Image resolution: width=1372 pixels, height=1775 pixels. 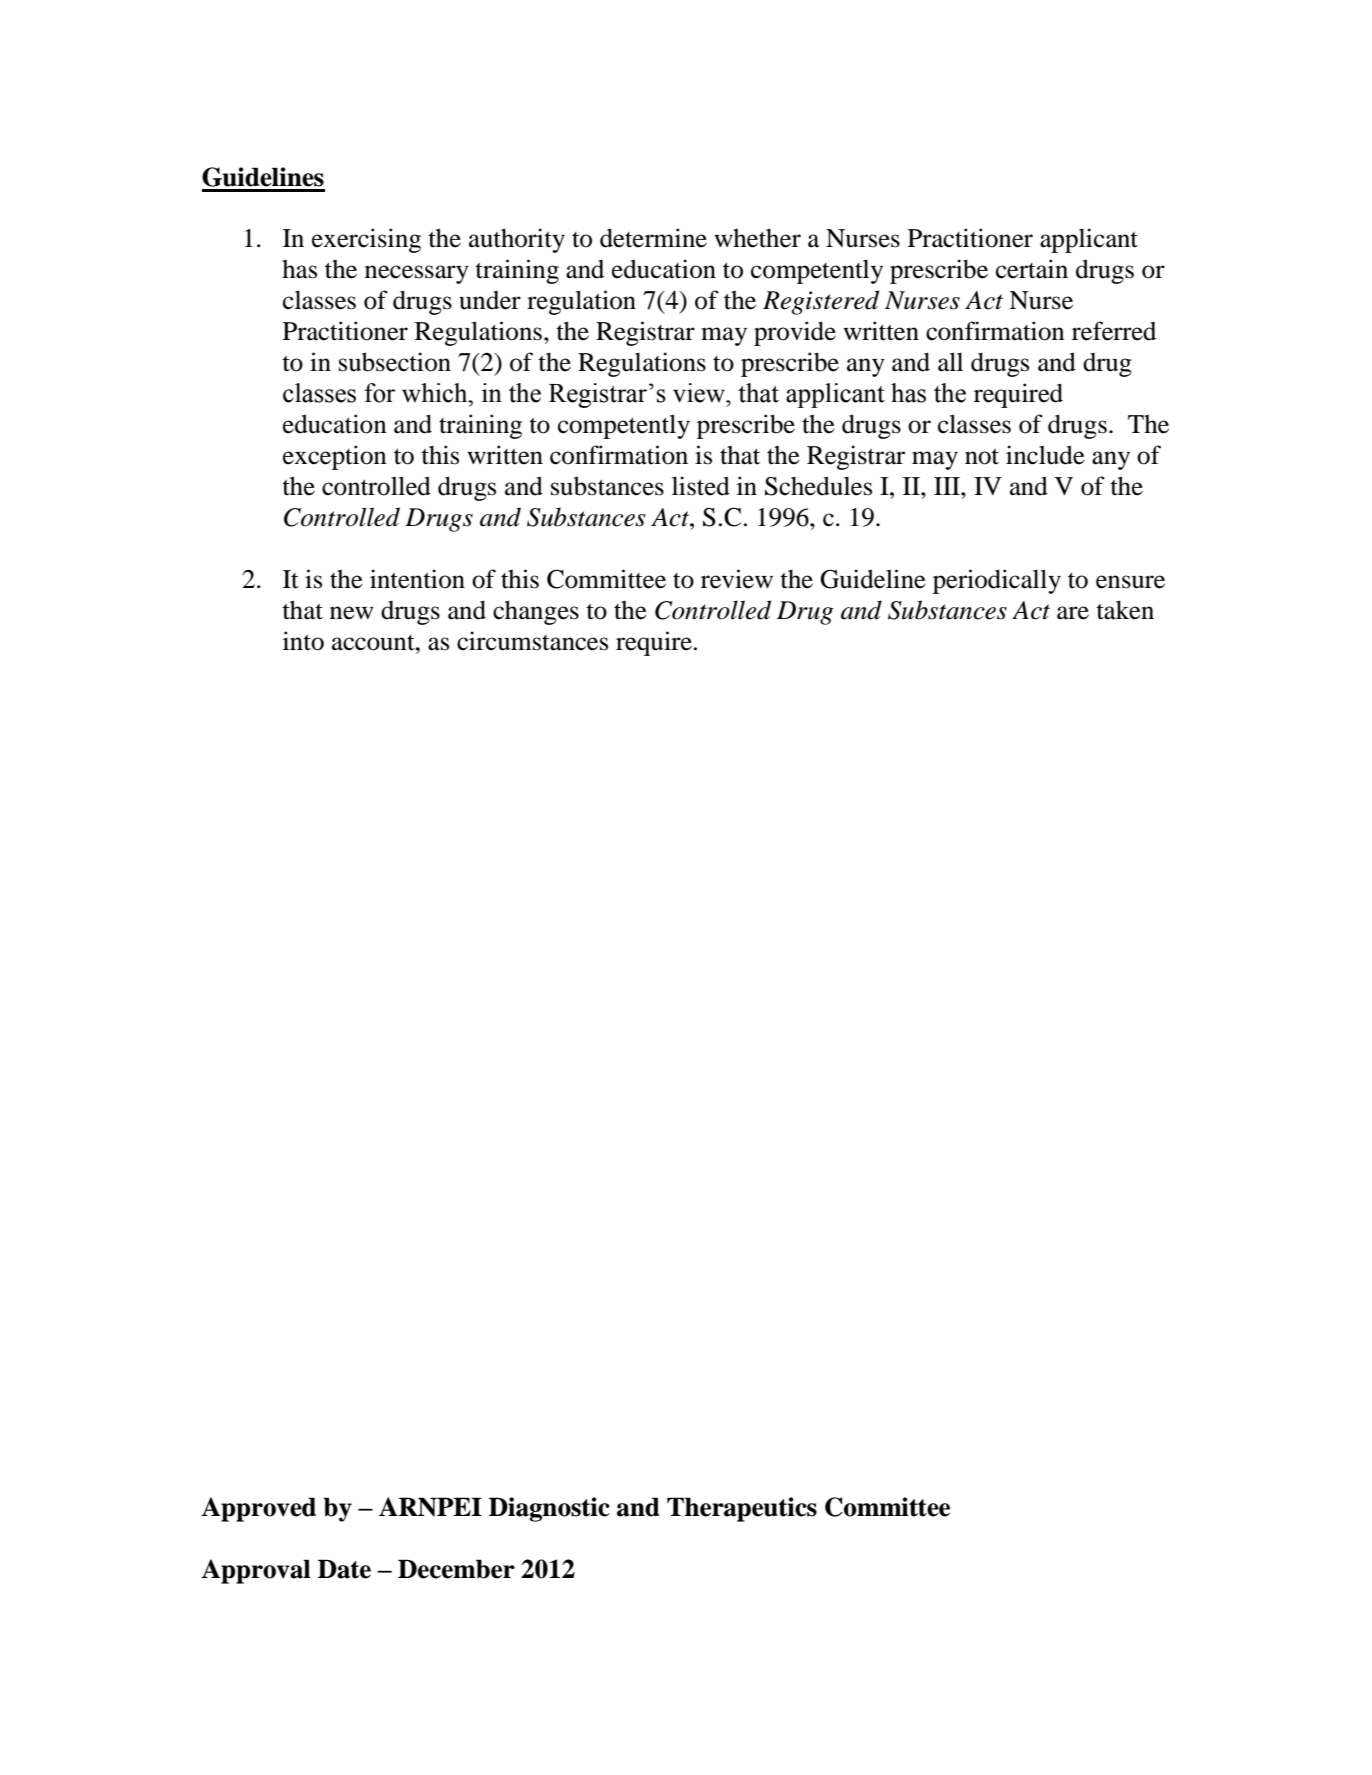 I want to click on taken, so click(x=1125, y=610).
